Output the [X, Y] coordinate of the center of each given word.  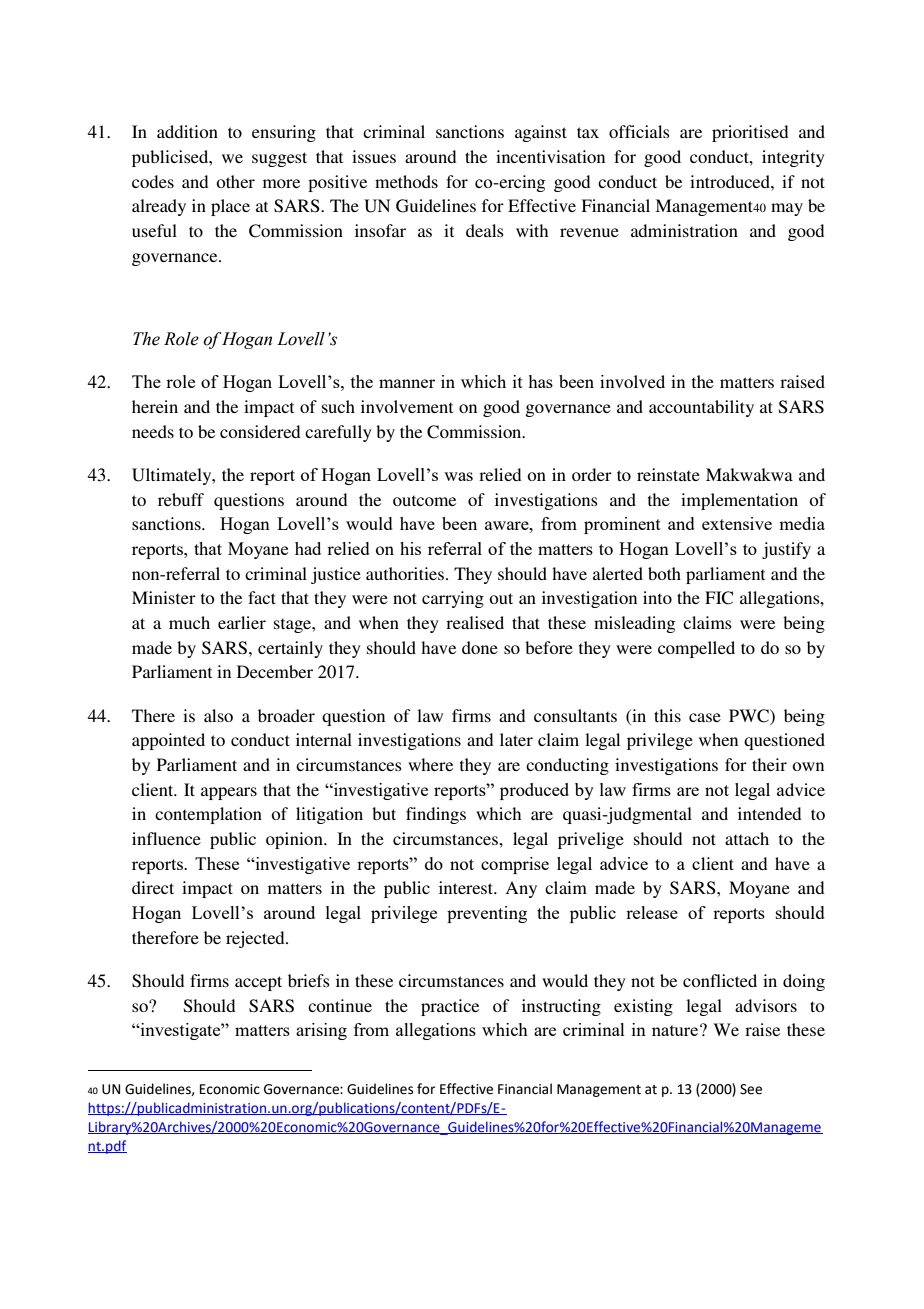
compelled [696, 649]
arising [321, 1031]
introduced [731, 181]
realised [475, 622]
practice [450, 1007]
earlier [242, 622]
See [751, 1089]
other [235, 181]
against [541, 133]
